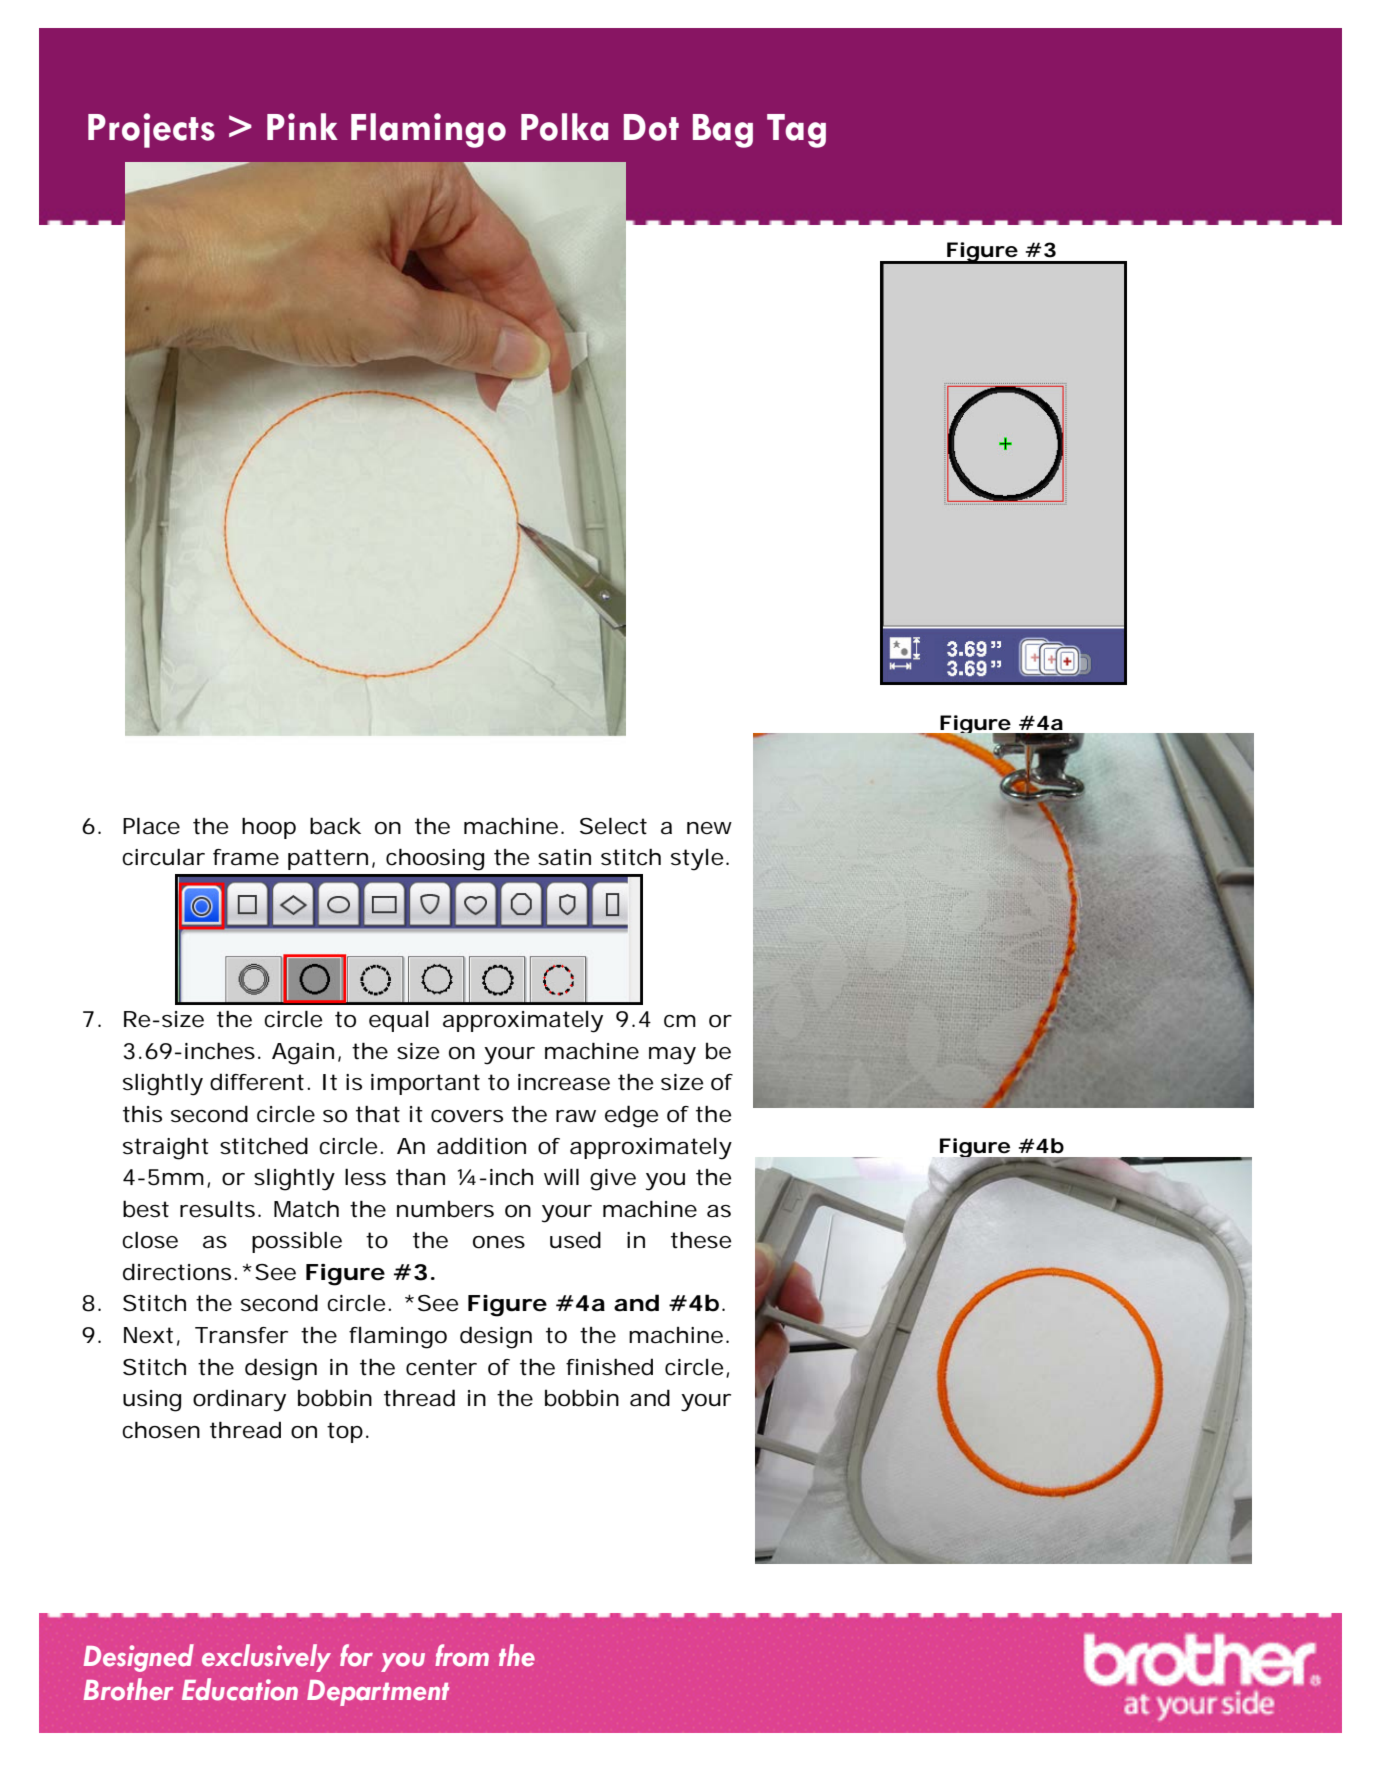 The width and height of the screenshot is (1383, 1789). I want to click on choosing, so click(435, 859).
